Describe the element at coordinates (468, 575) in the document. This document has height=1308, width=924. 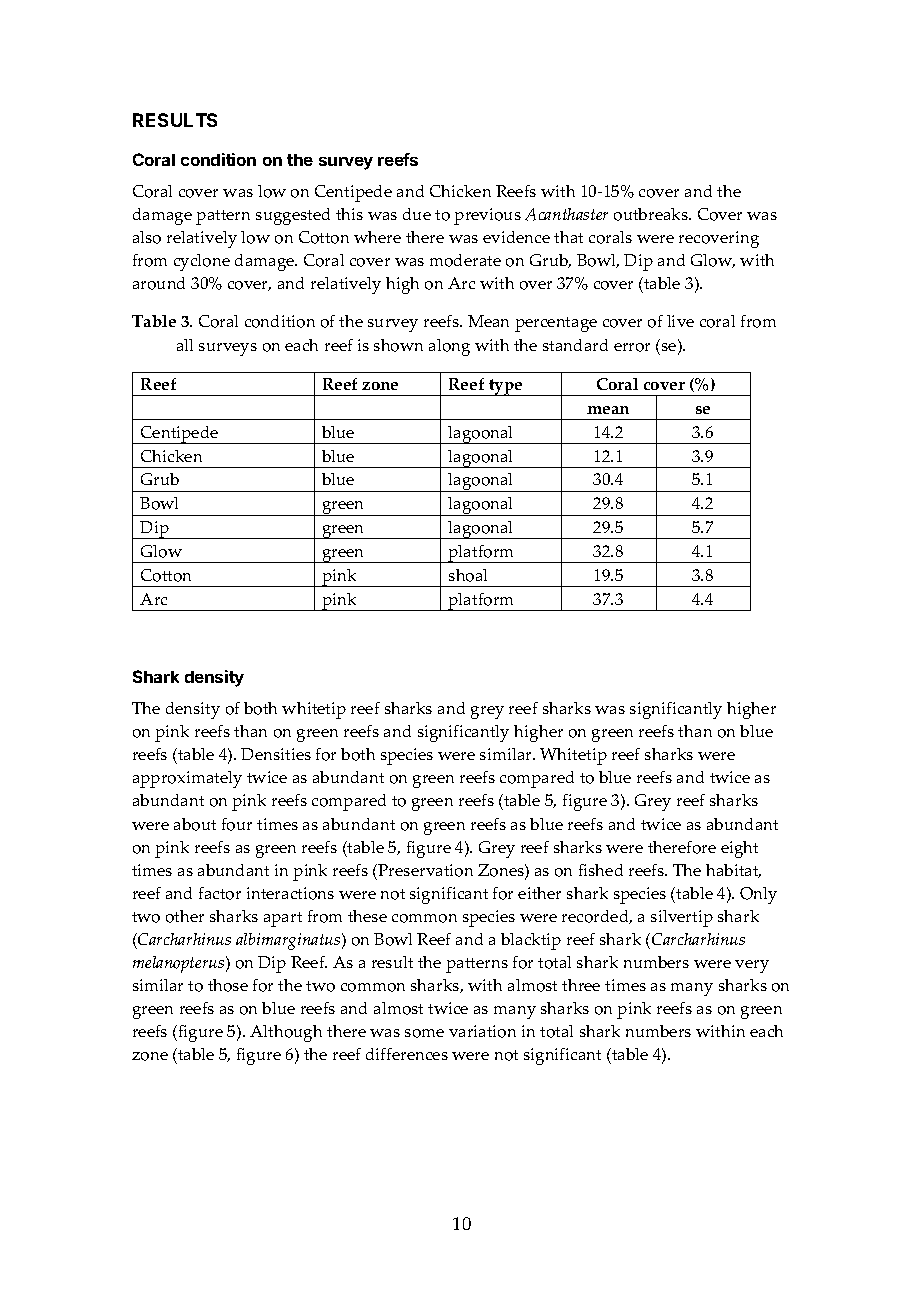
I see `shoal` at that location.
